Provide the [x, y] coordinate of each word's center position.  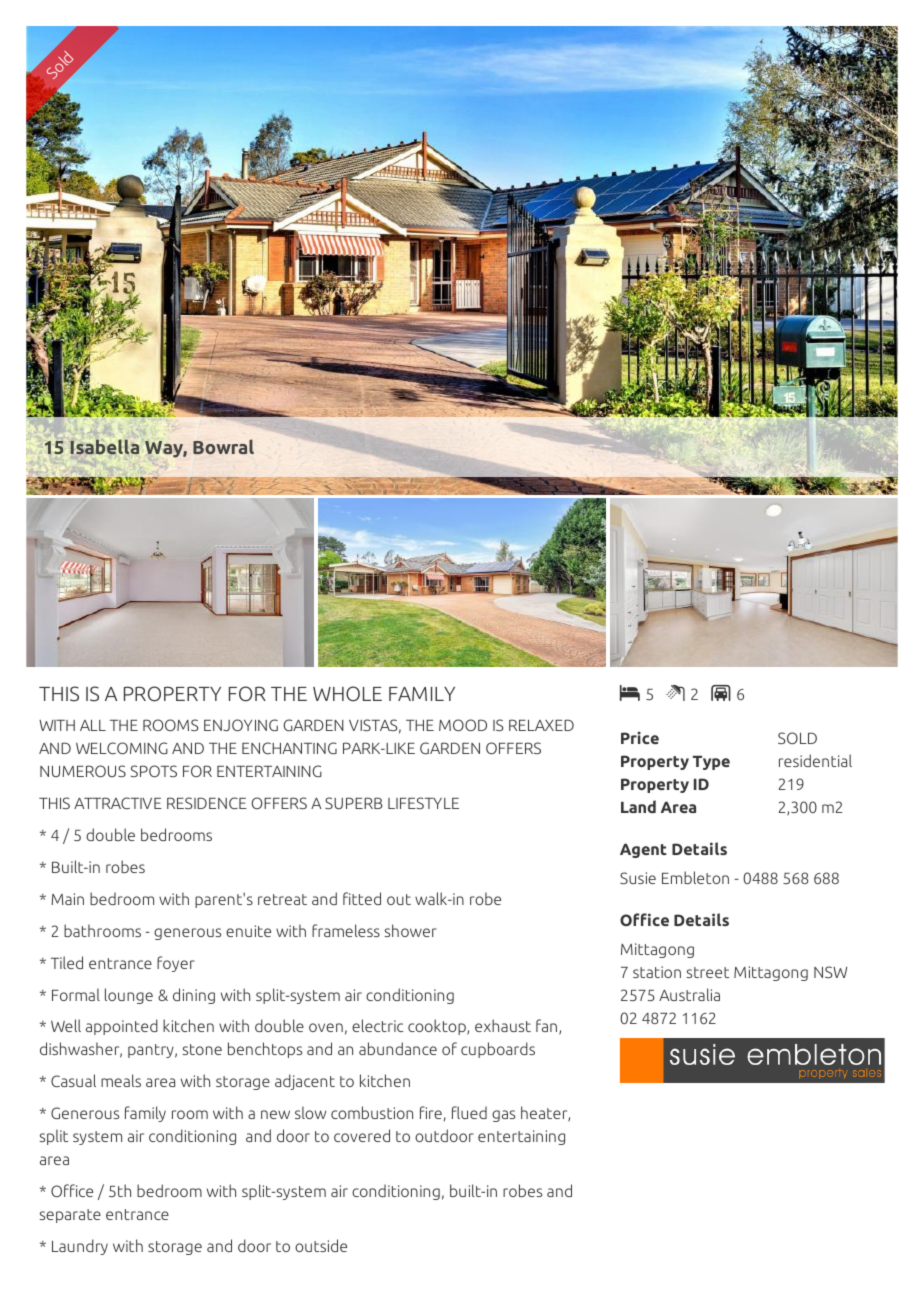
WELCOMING [122, 748]
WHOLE [347, 694]
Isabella [104, 446]
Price [640, 737]
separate [70, 1216]
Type [711, 763]
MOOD [463, 725]
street [708, 972]
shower [411, 930]
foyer [176, 964]
